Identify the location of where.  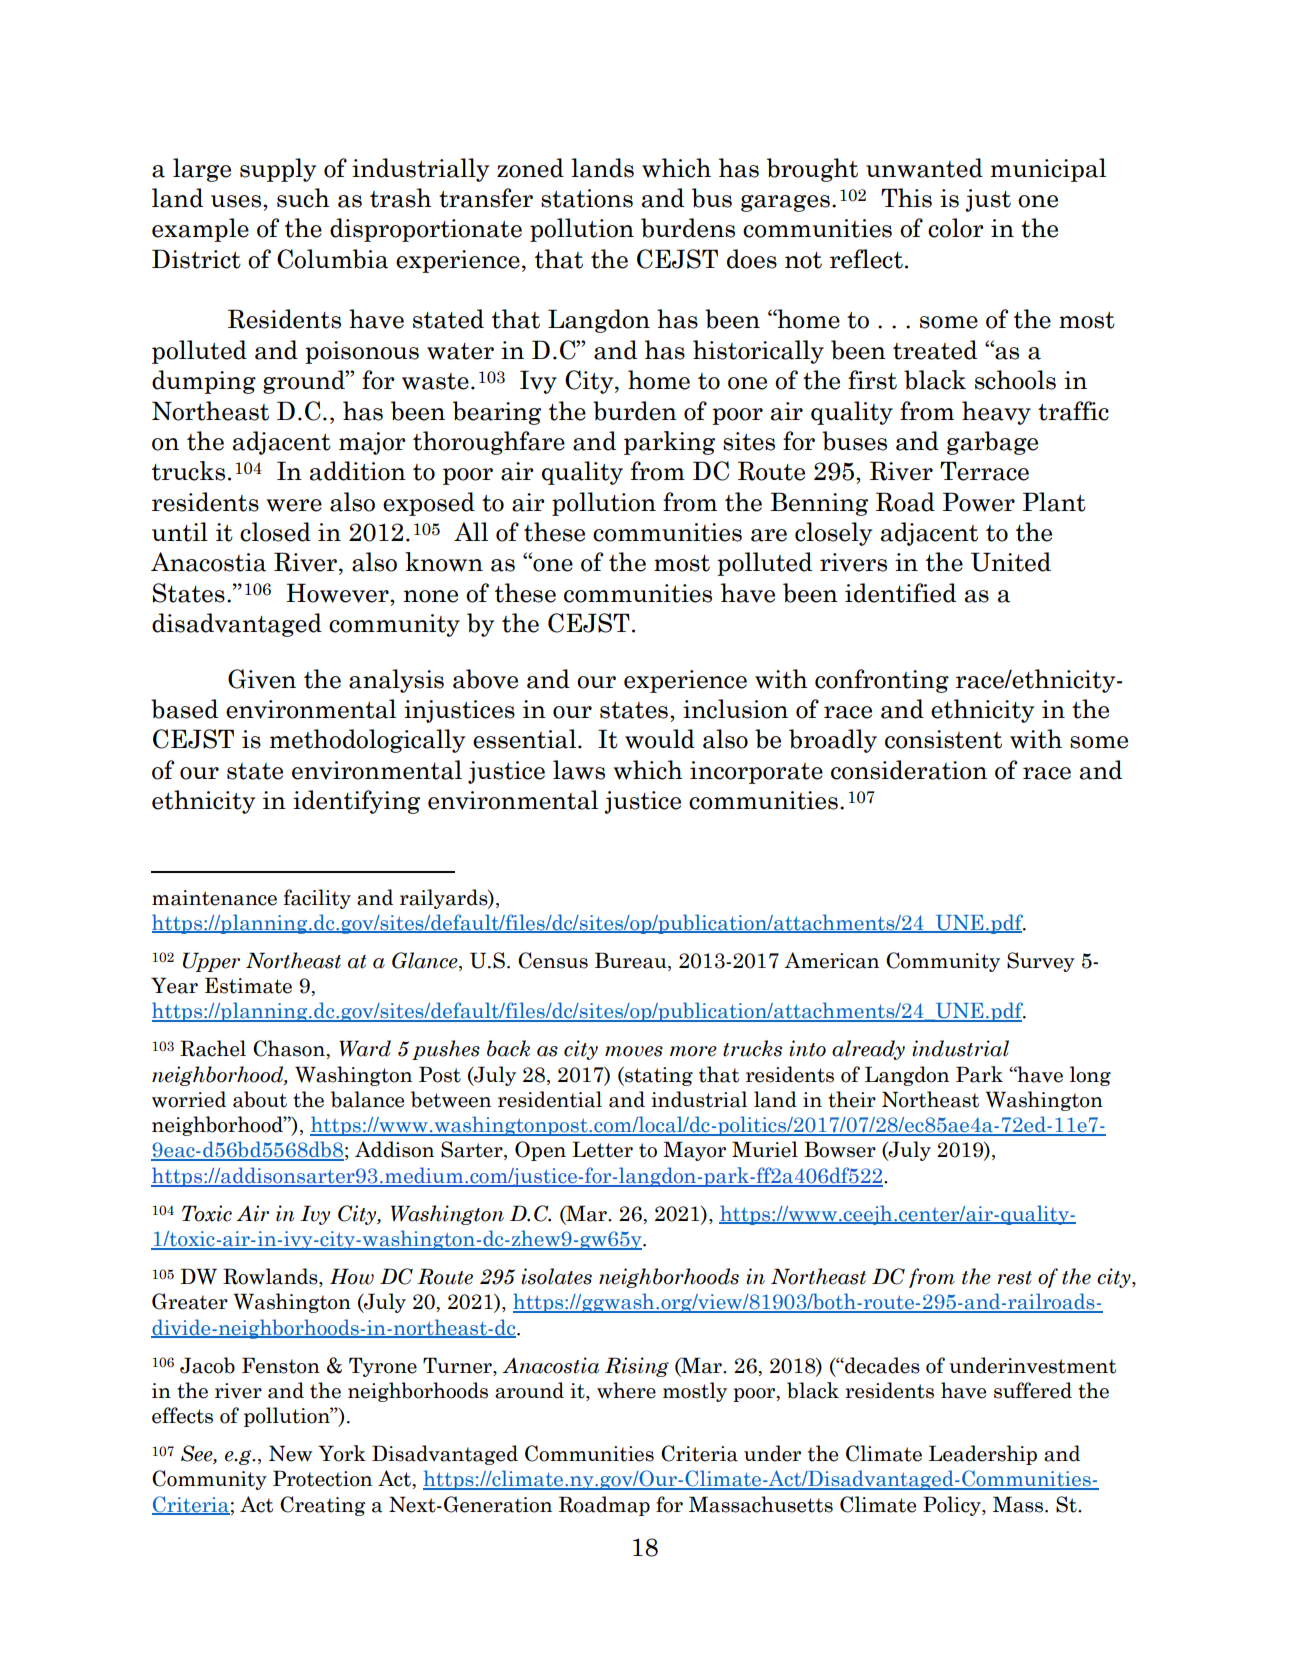
(626, 1390).
